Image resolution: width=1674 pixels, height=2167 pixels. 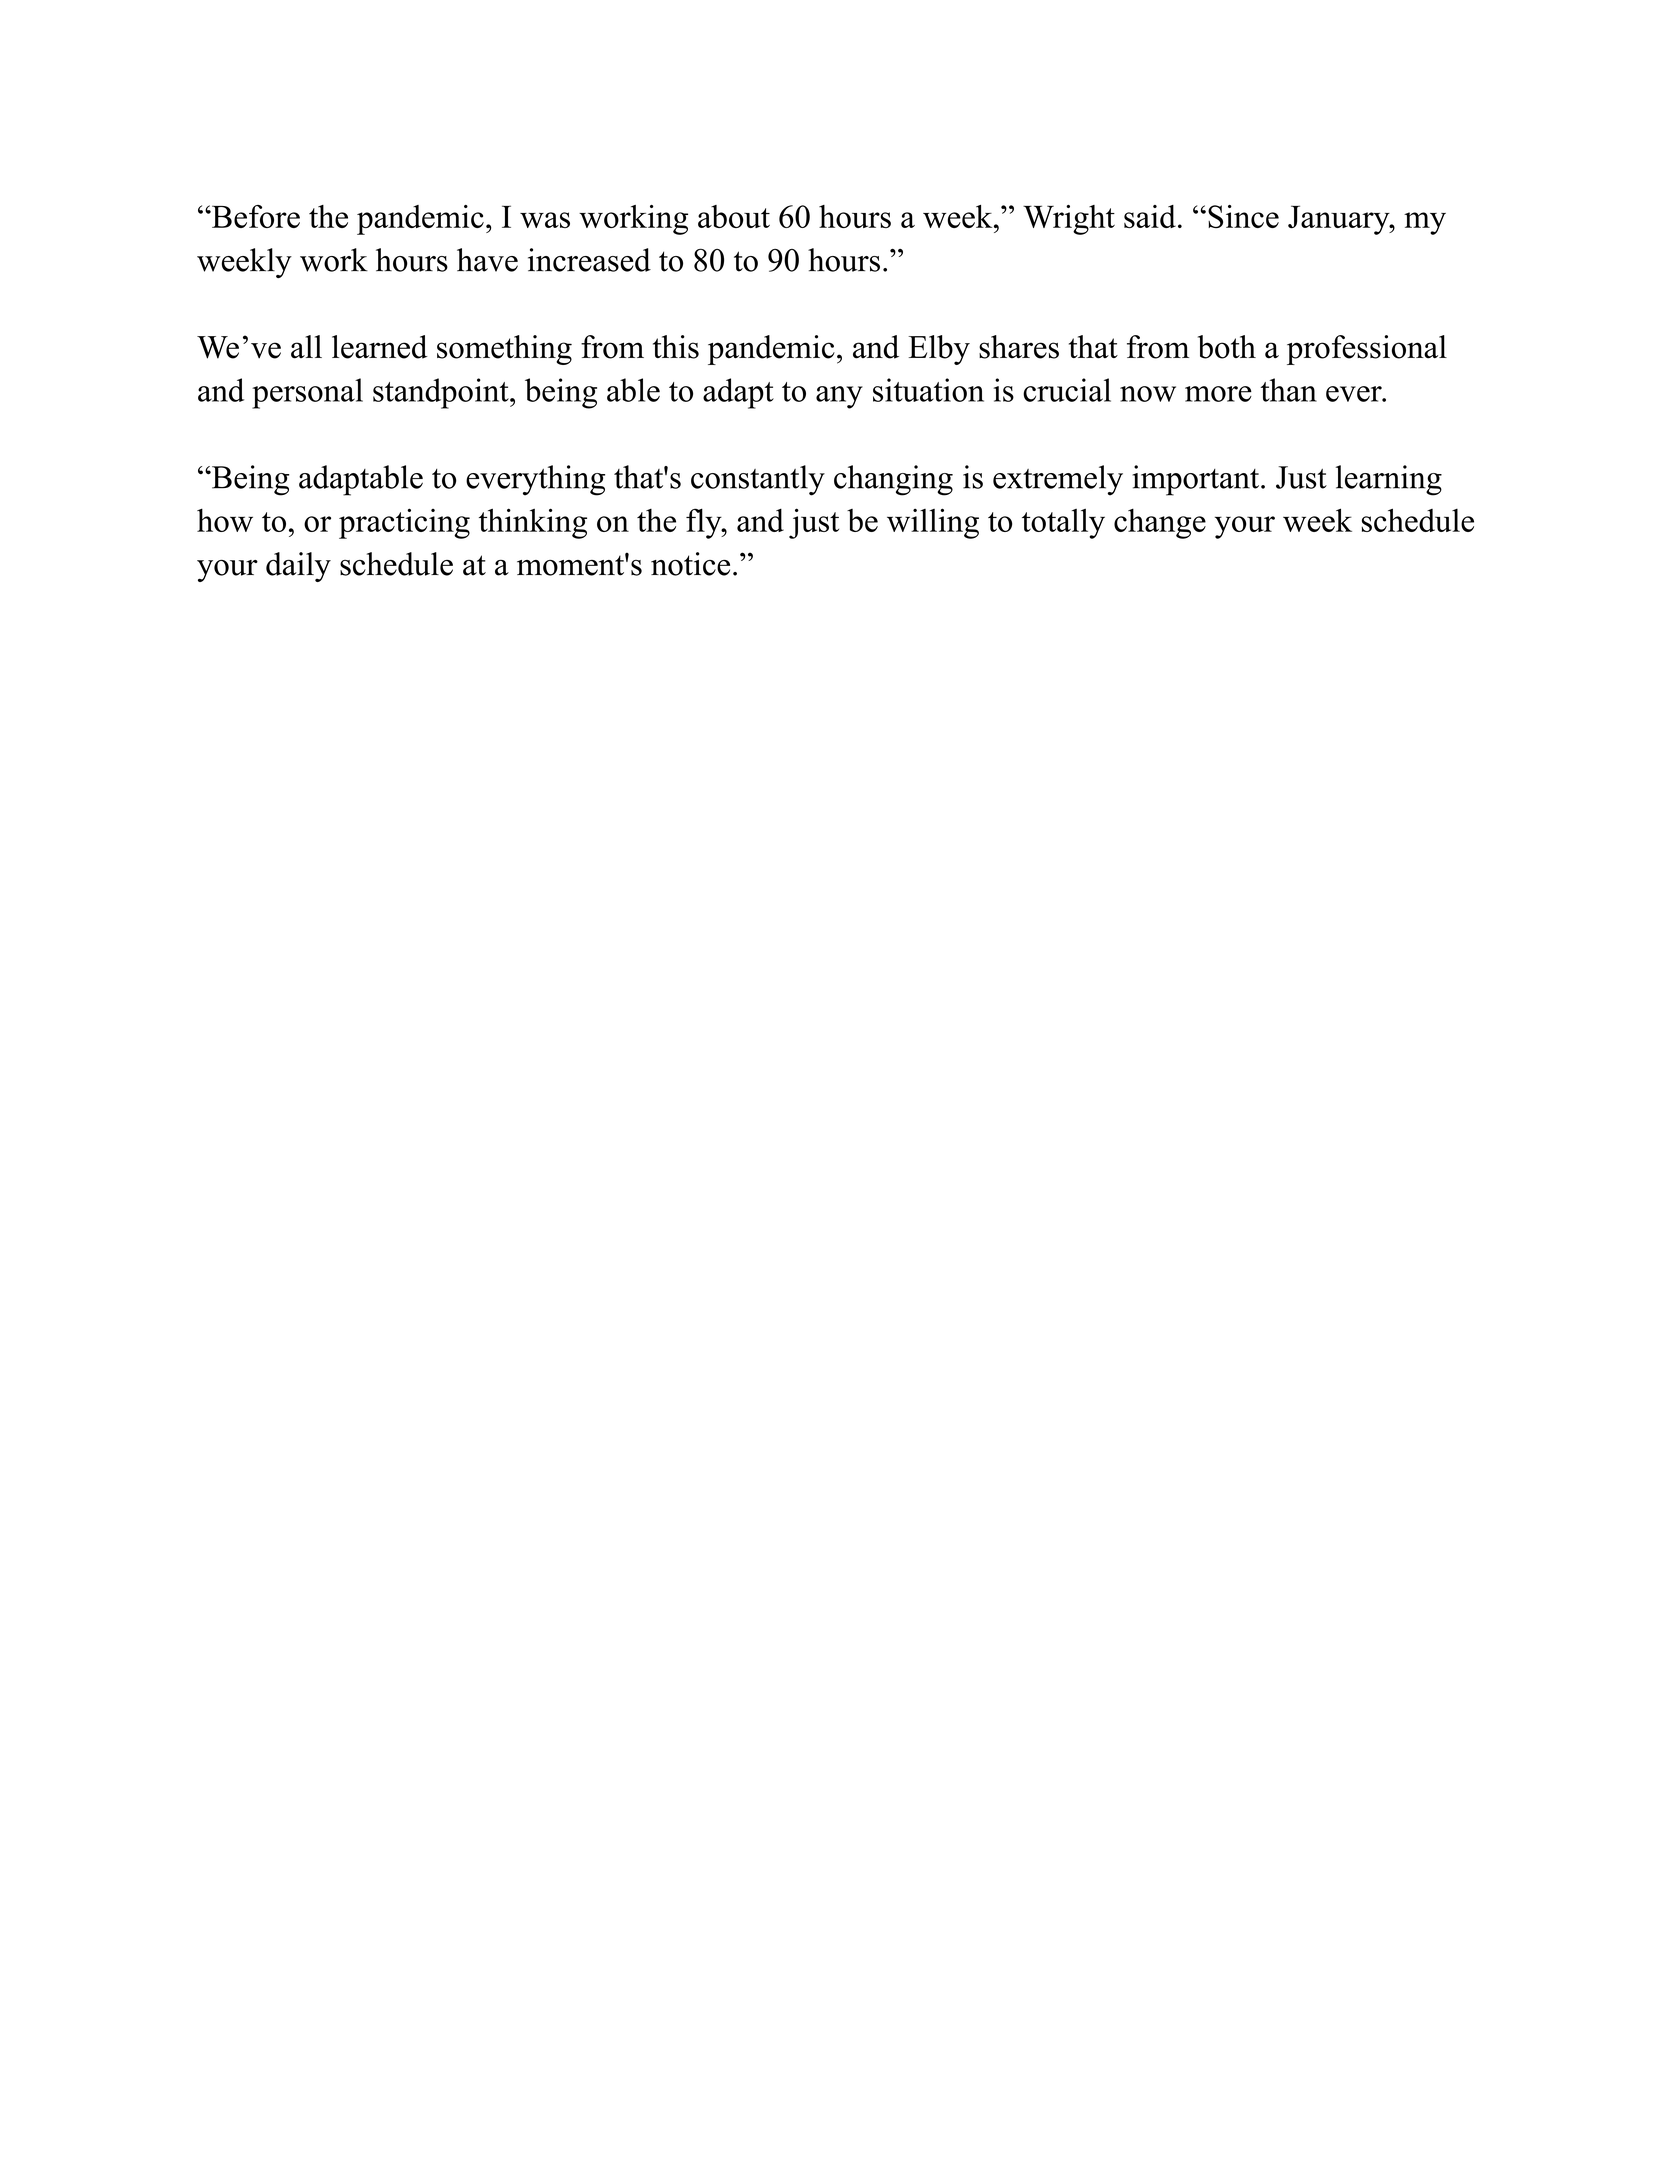 What do you see at coordinates (1243, 216) in the screenshot?
I see `Since` at bounding box center [1243, 216].
